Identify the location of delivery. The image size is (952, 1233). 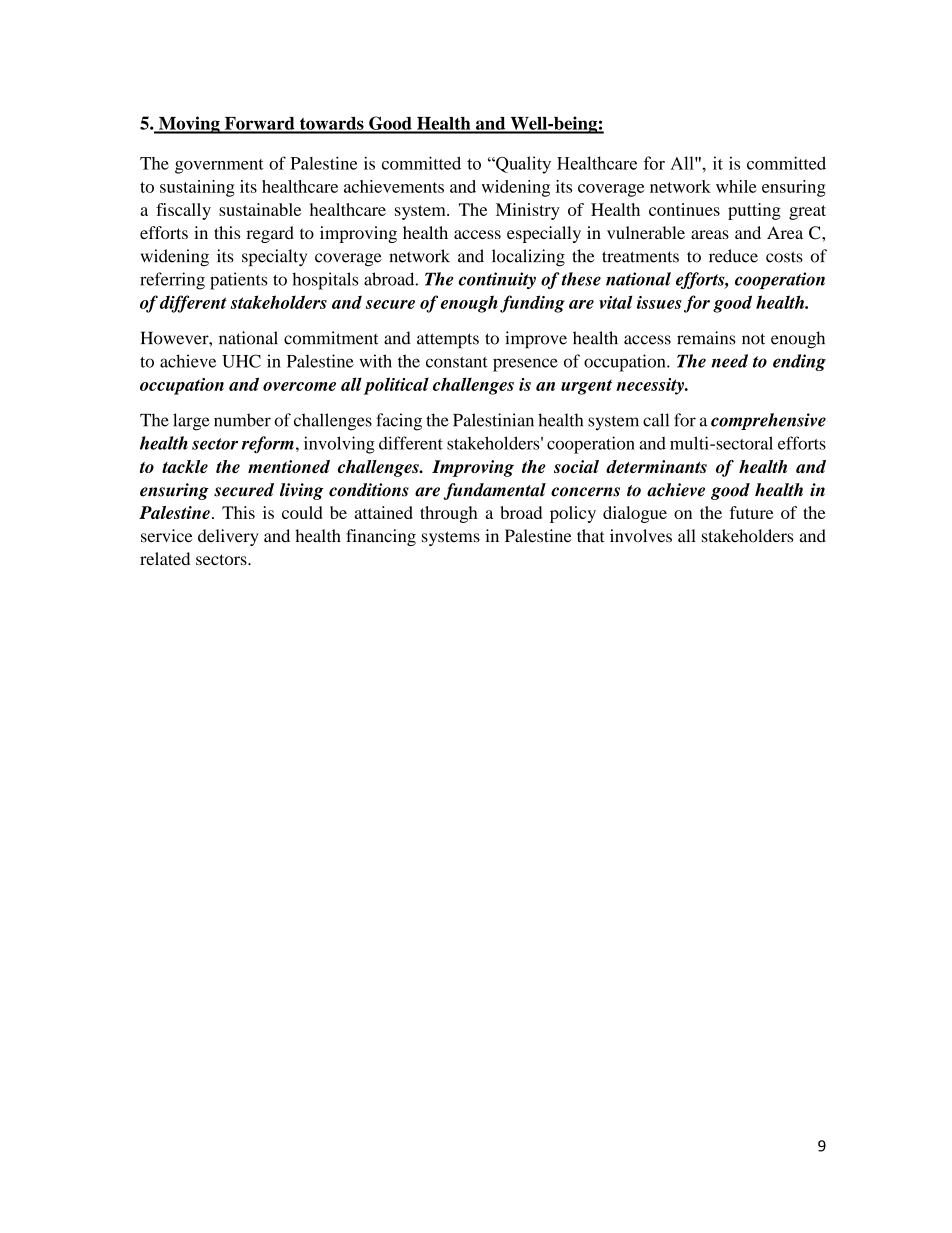
(228, 537).
